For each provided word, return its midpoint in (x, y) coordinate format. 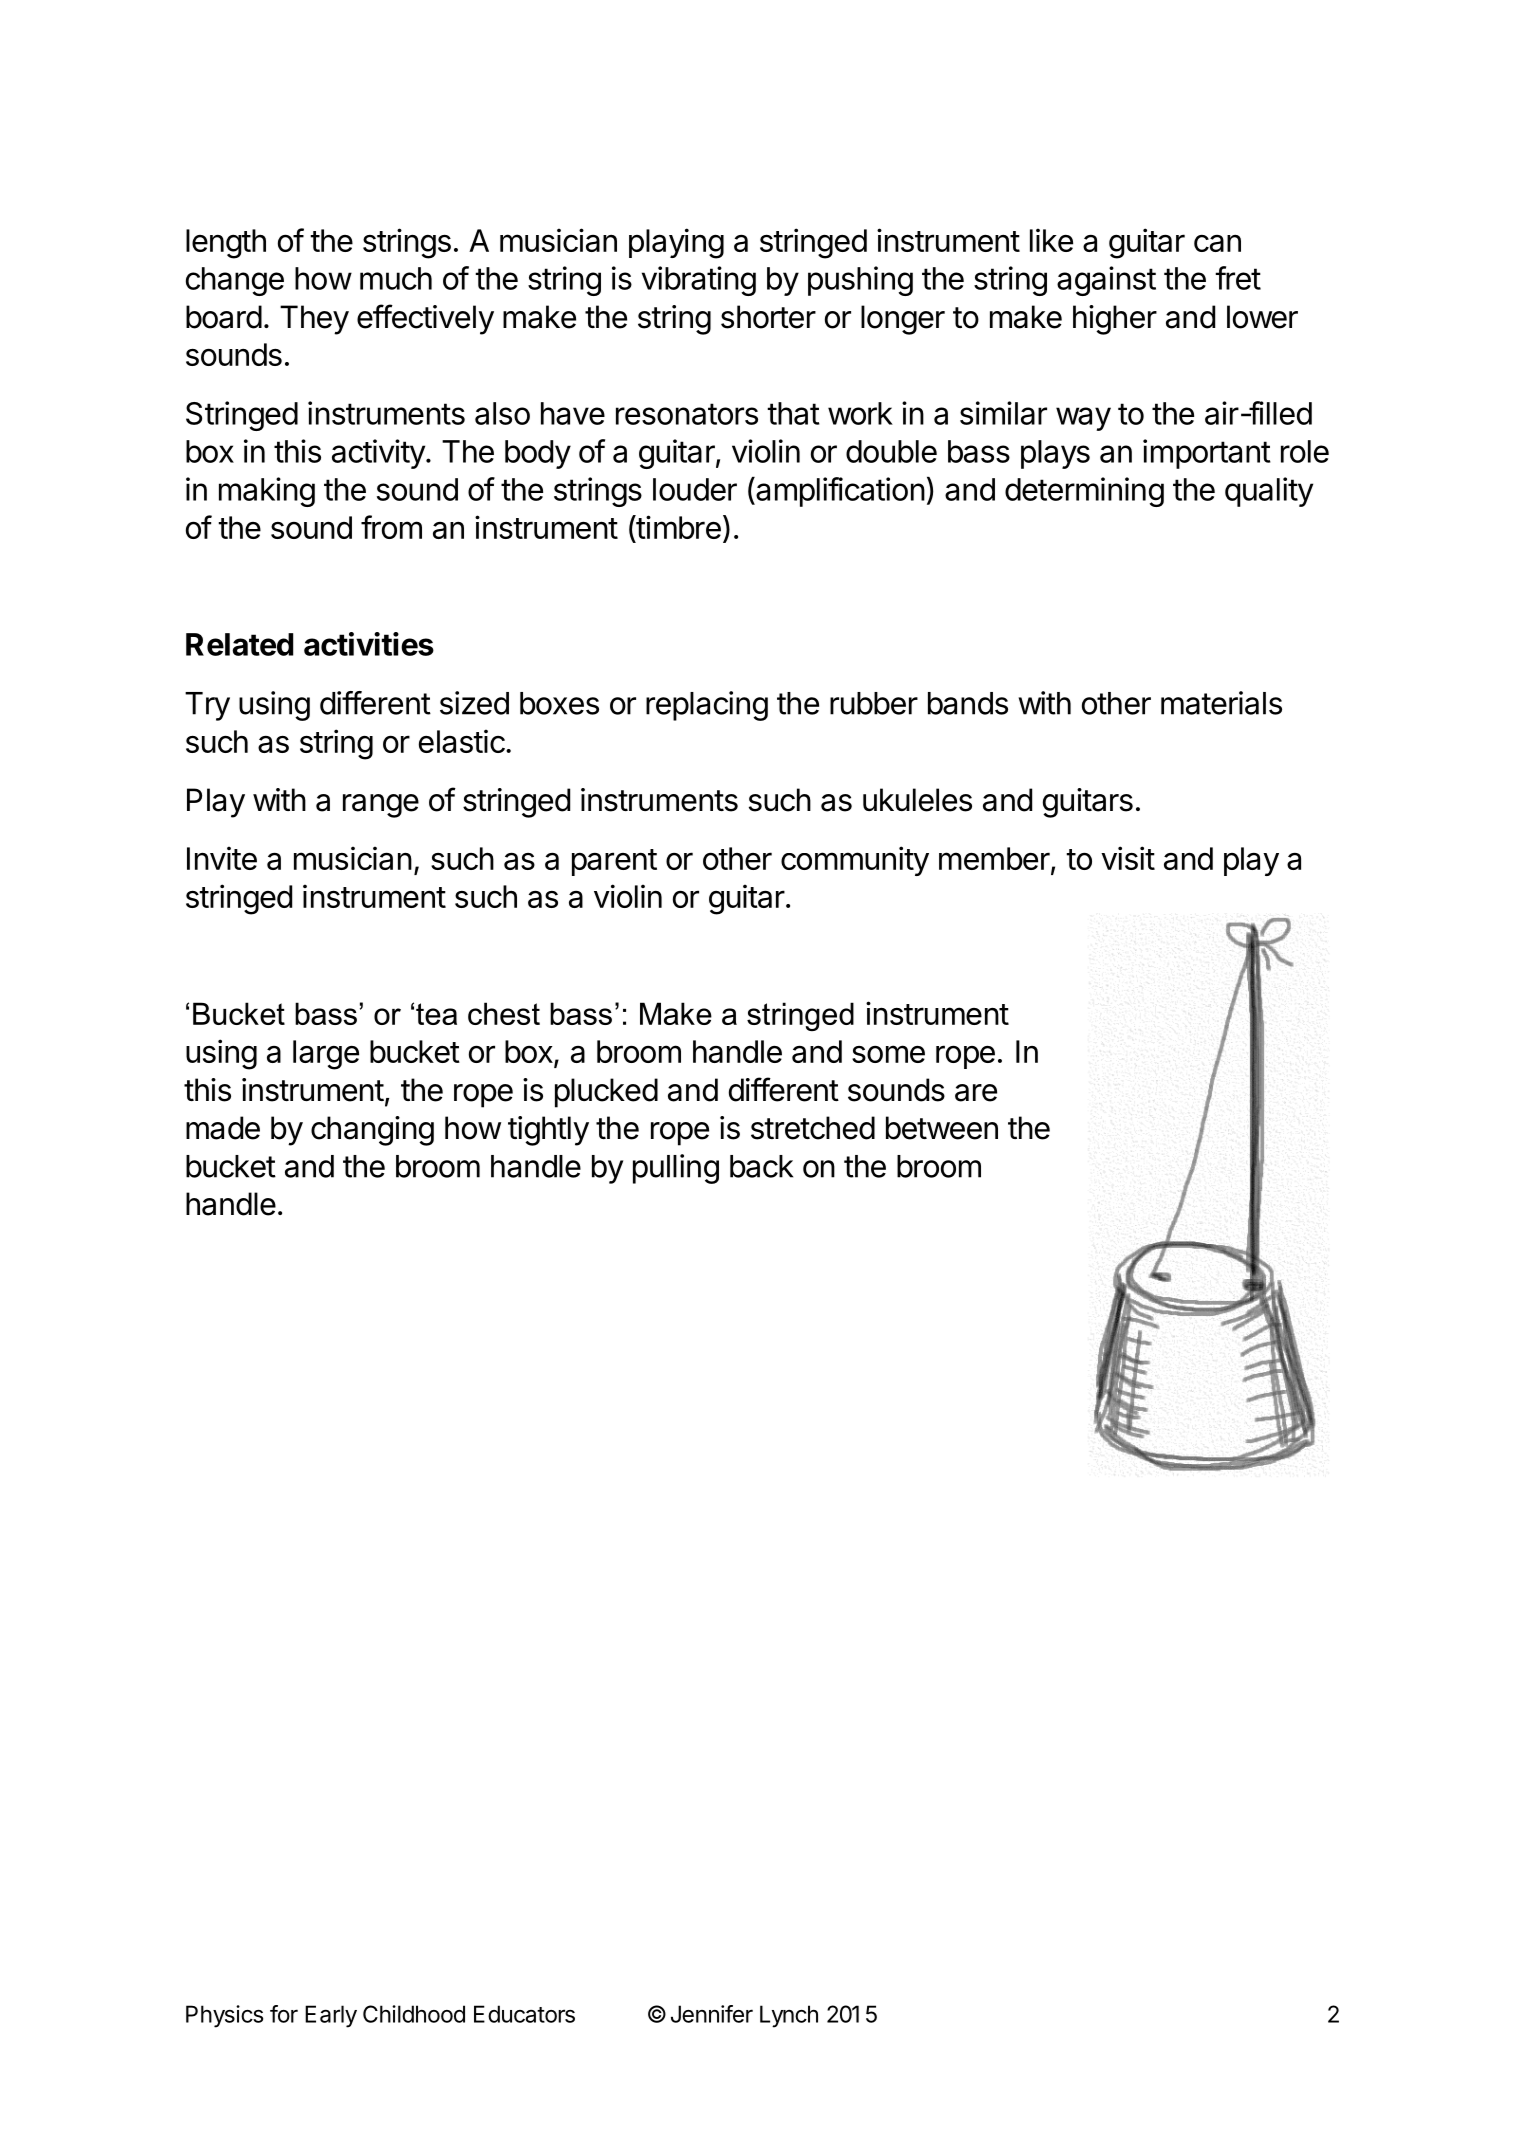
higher (1115, 320)
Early (331, 2016)
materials (1221, 703)
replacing (707, 706)
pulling (676, 1169)
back (761, 1166)
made (223, 1128)
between (942, 1128)
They (314, 320)
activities (369, 644)
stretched (813, 1128)
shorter (768, 317)
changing (372, 1131)
